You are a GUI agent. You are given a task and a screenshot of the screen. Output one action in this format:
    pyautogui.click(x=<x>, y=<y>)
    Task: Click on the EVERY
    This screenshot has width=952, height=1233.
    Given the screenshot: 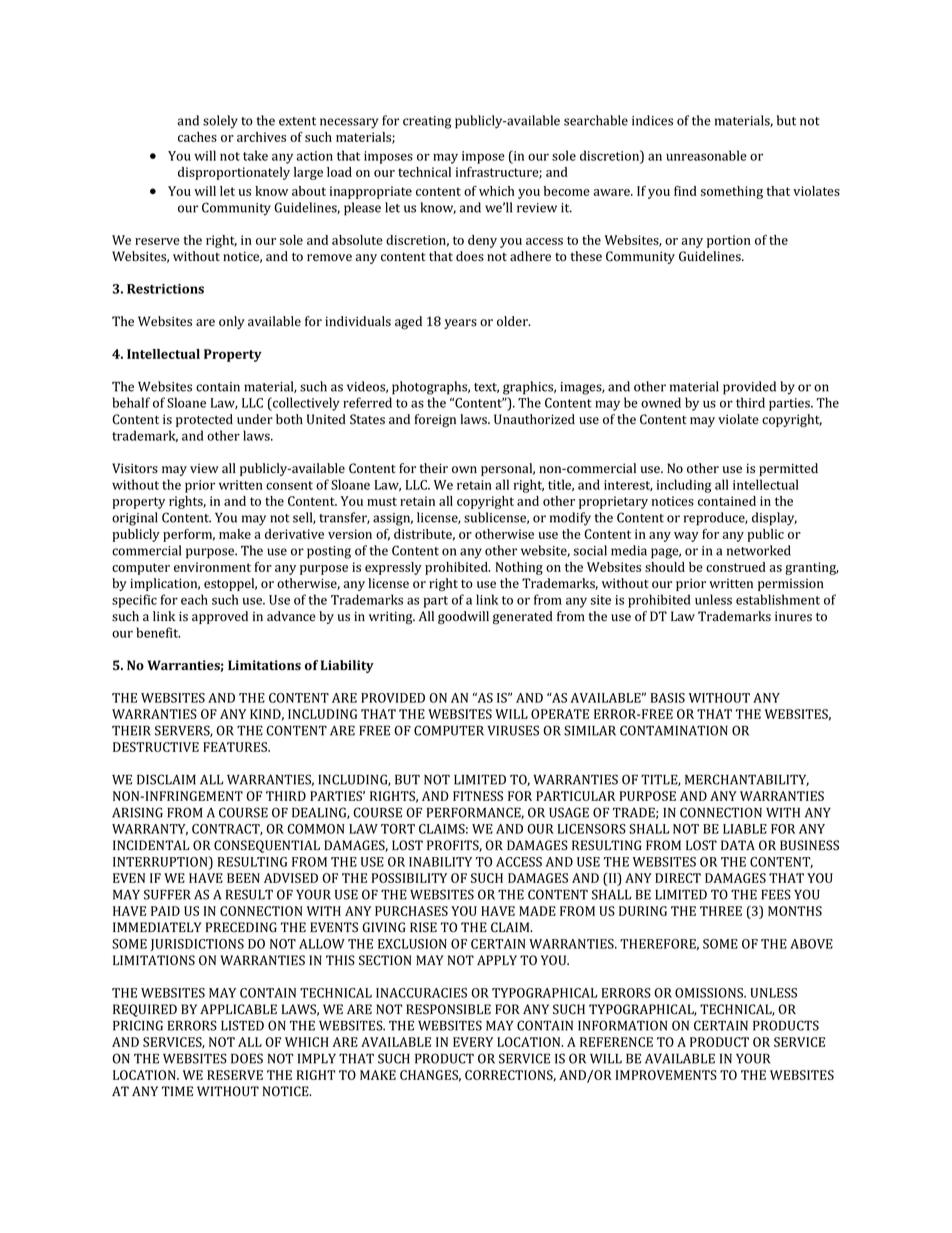 What is the action you would take?
    pyautogui.click(x=473, y=1042)
